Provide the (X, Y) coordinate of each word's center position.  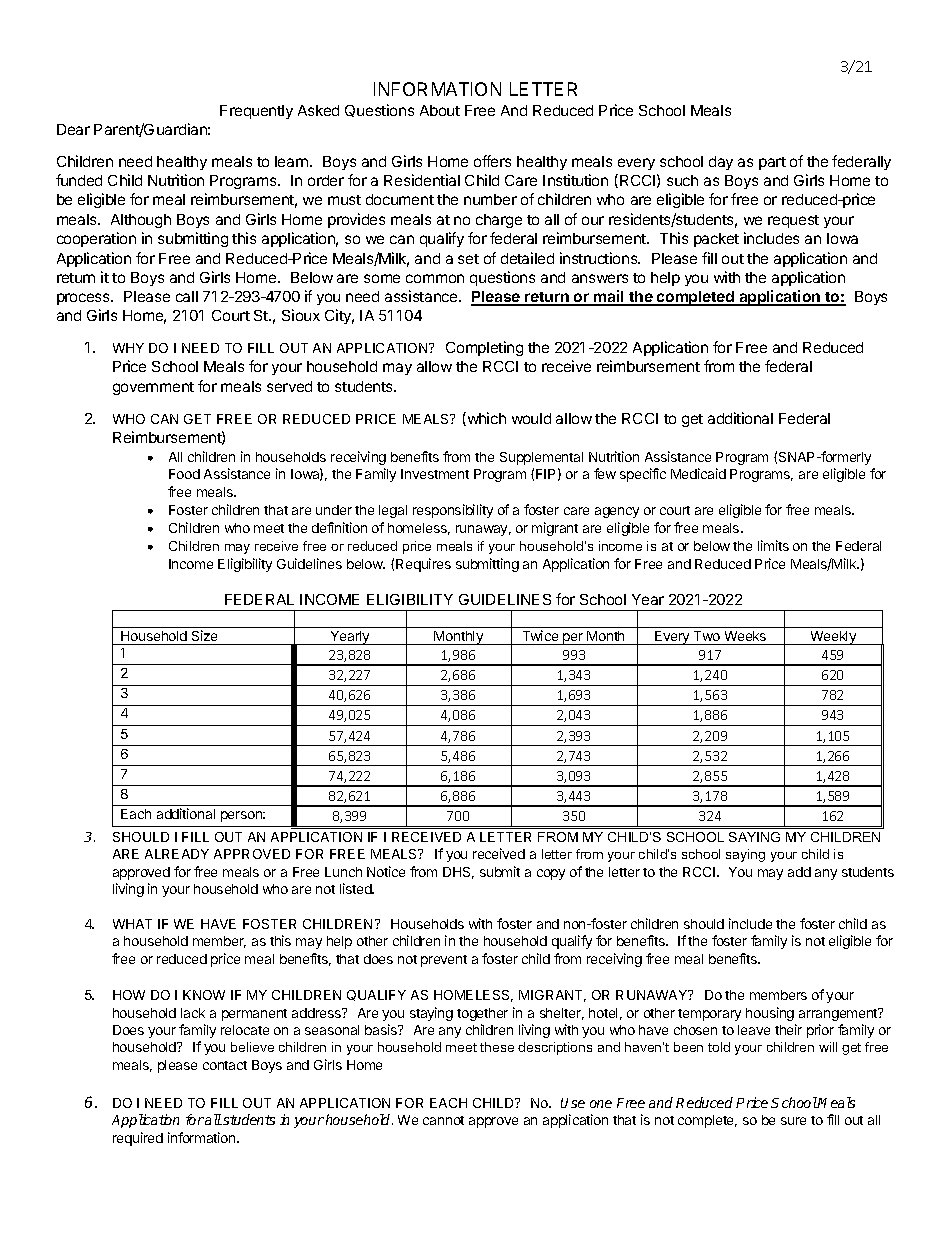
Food (184, 474)
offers (492, 161)
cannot (443, 1120)
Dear (73, 129)
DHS (458, 873)
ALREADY (177, 854)
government (153, 388)
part (772, 163)
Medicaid (698, 473)
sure (793, 1121)
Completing (484, 348)
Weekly (833, 638)
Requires (423, 565)
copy (551, 874)
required (138, 1139)
